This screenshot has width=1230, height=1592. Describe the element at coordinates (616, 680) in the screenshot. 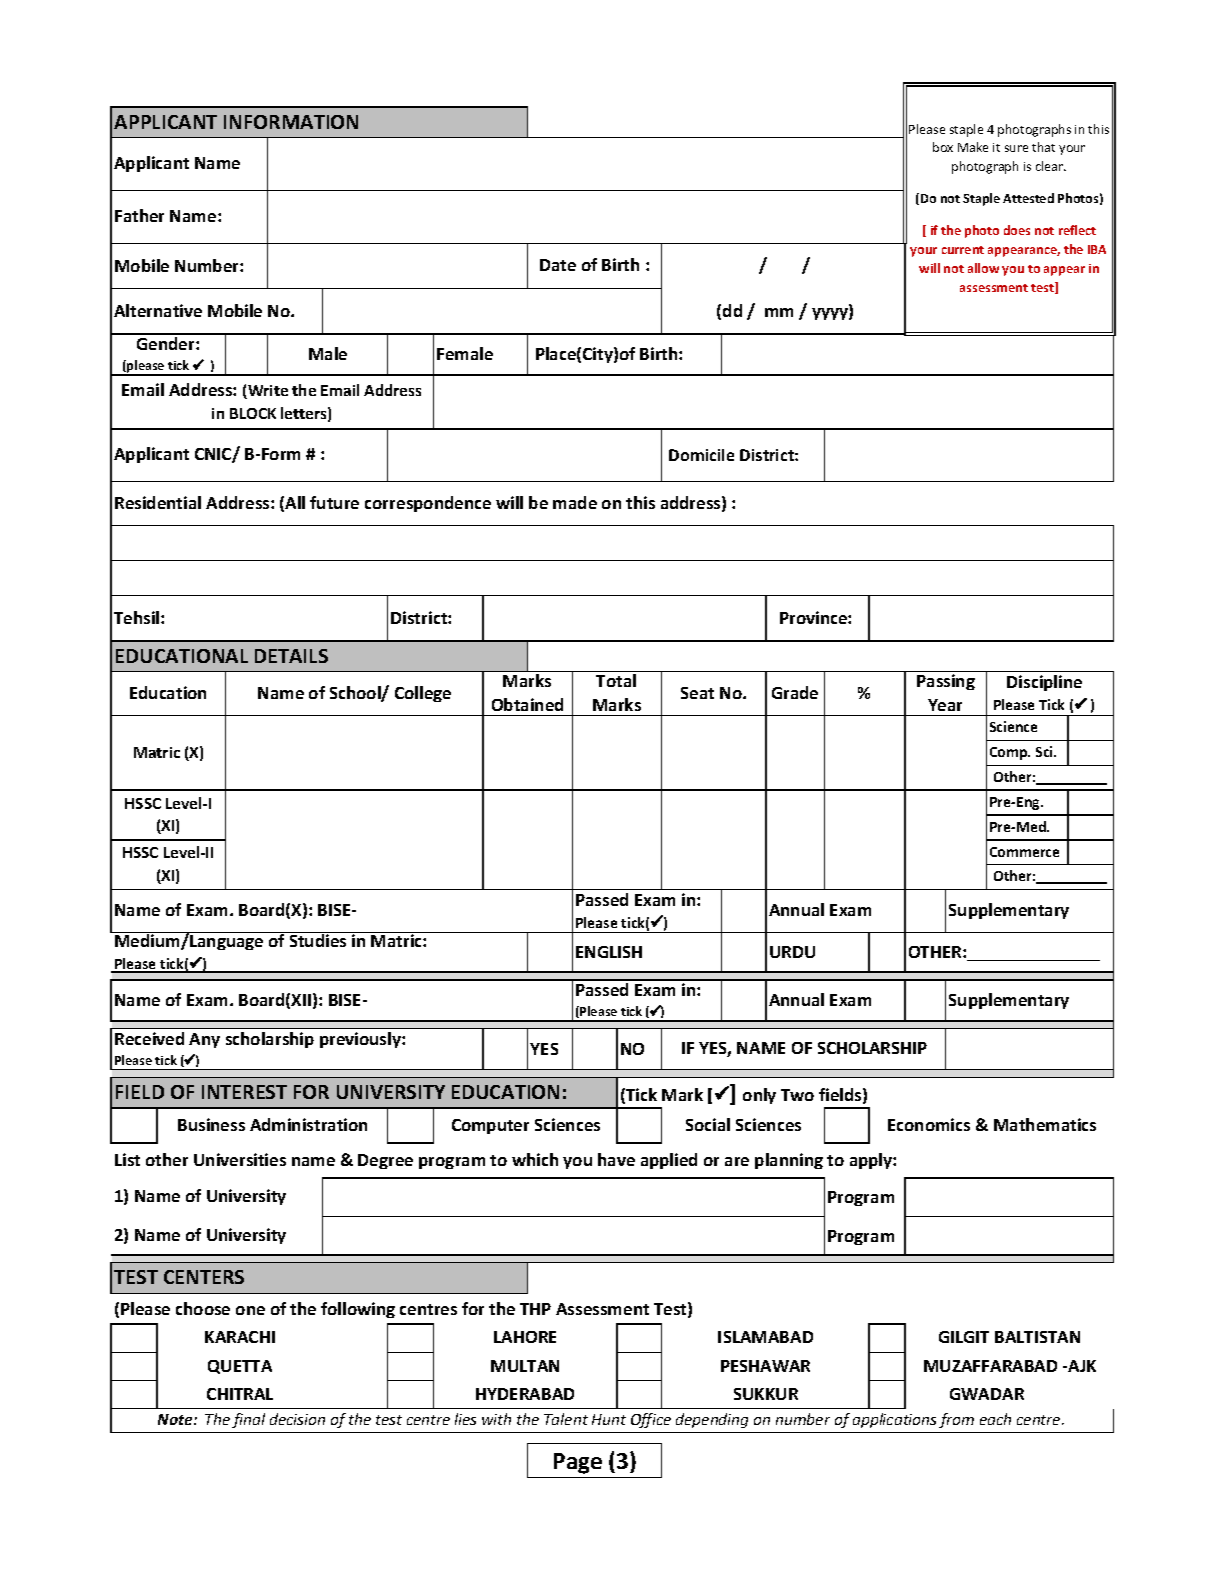

I see `Total` at that location.
